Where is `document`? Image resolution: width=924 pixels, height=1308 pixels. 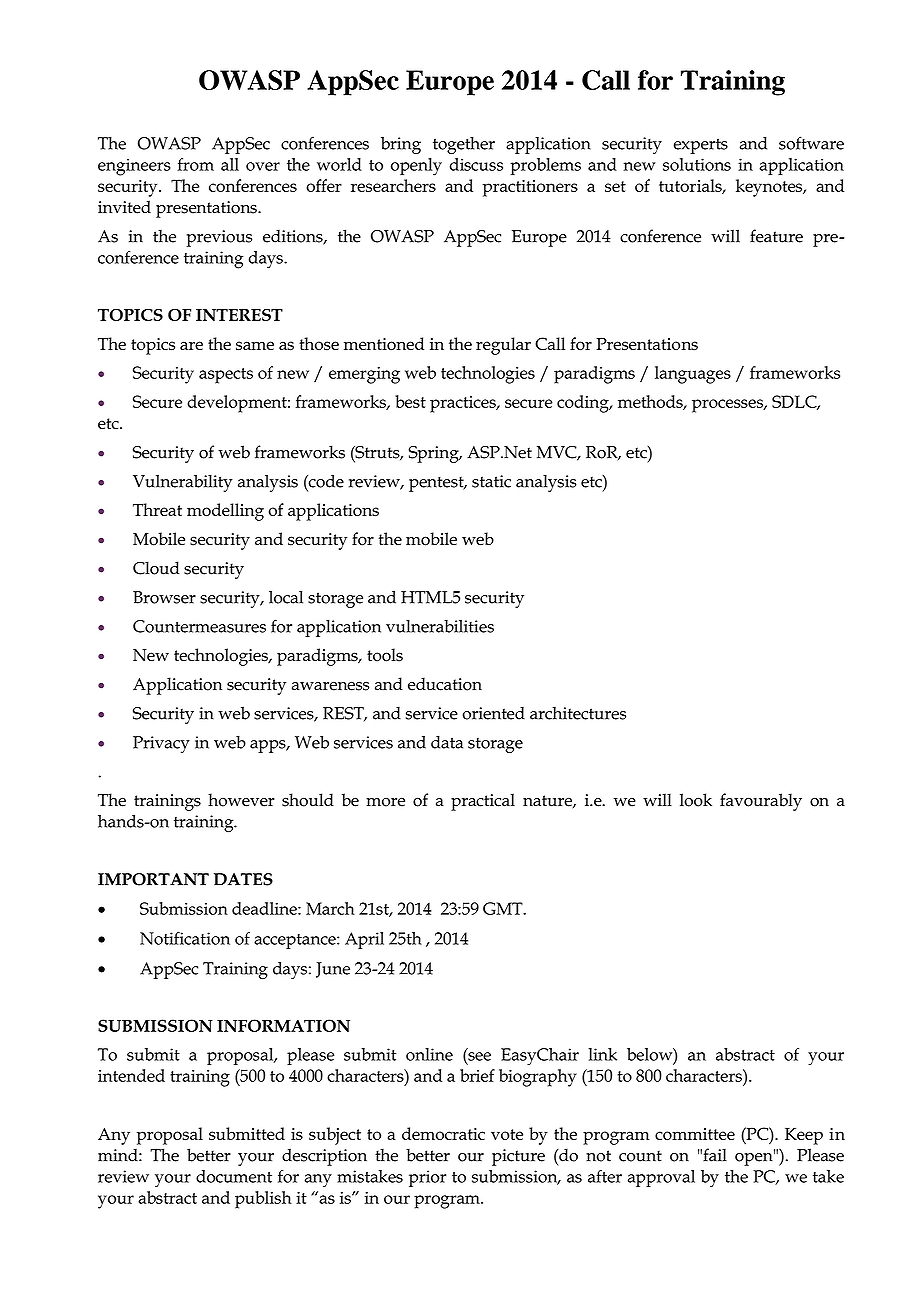 document is located at coordinates (234, 1176).
